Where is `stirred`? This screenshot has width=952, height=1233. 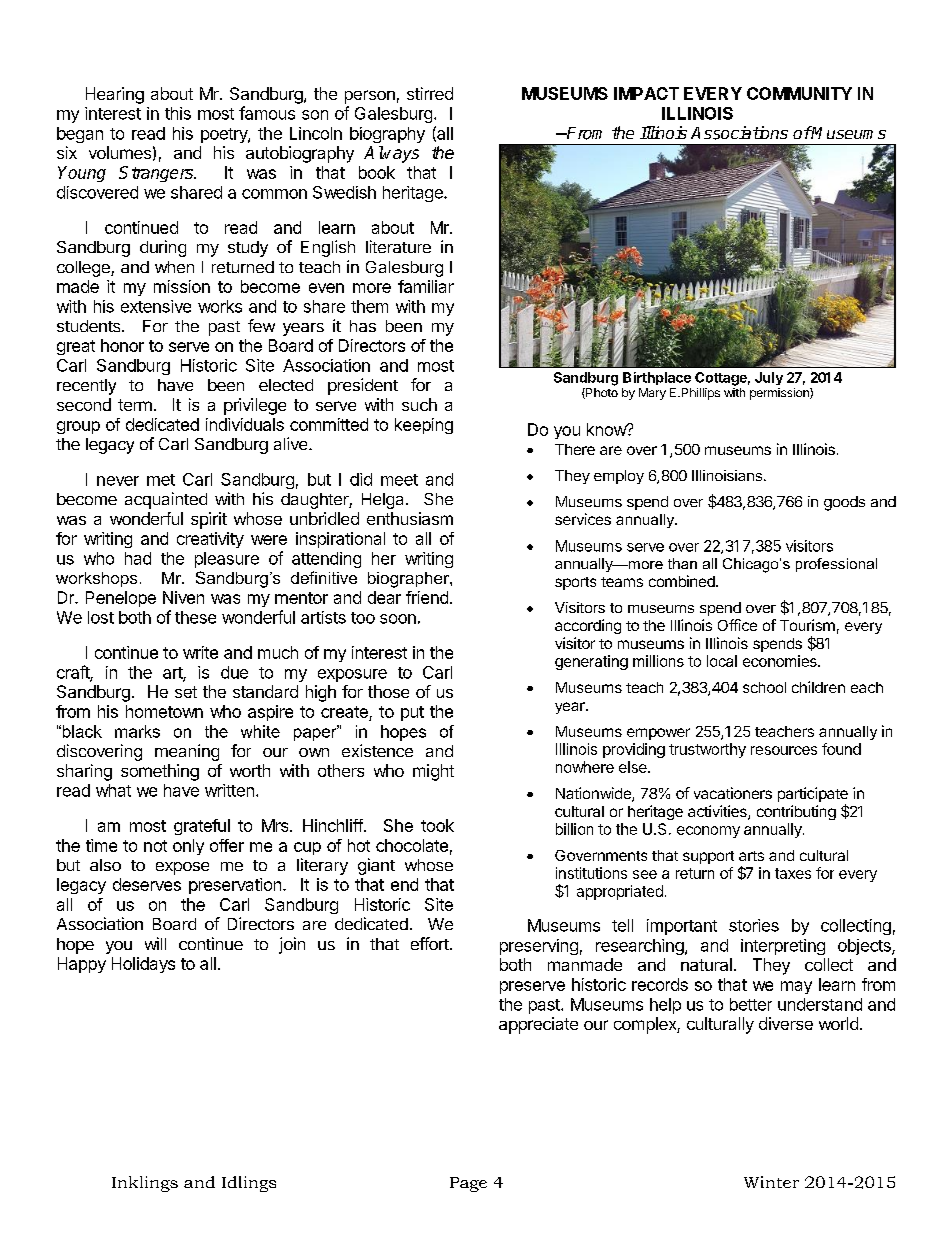
stirred is located at coordinates (430, 93).
